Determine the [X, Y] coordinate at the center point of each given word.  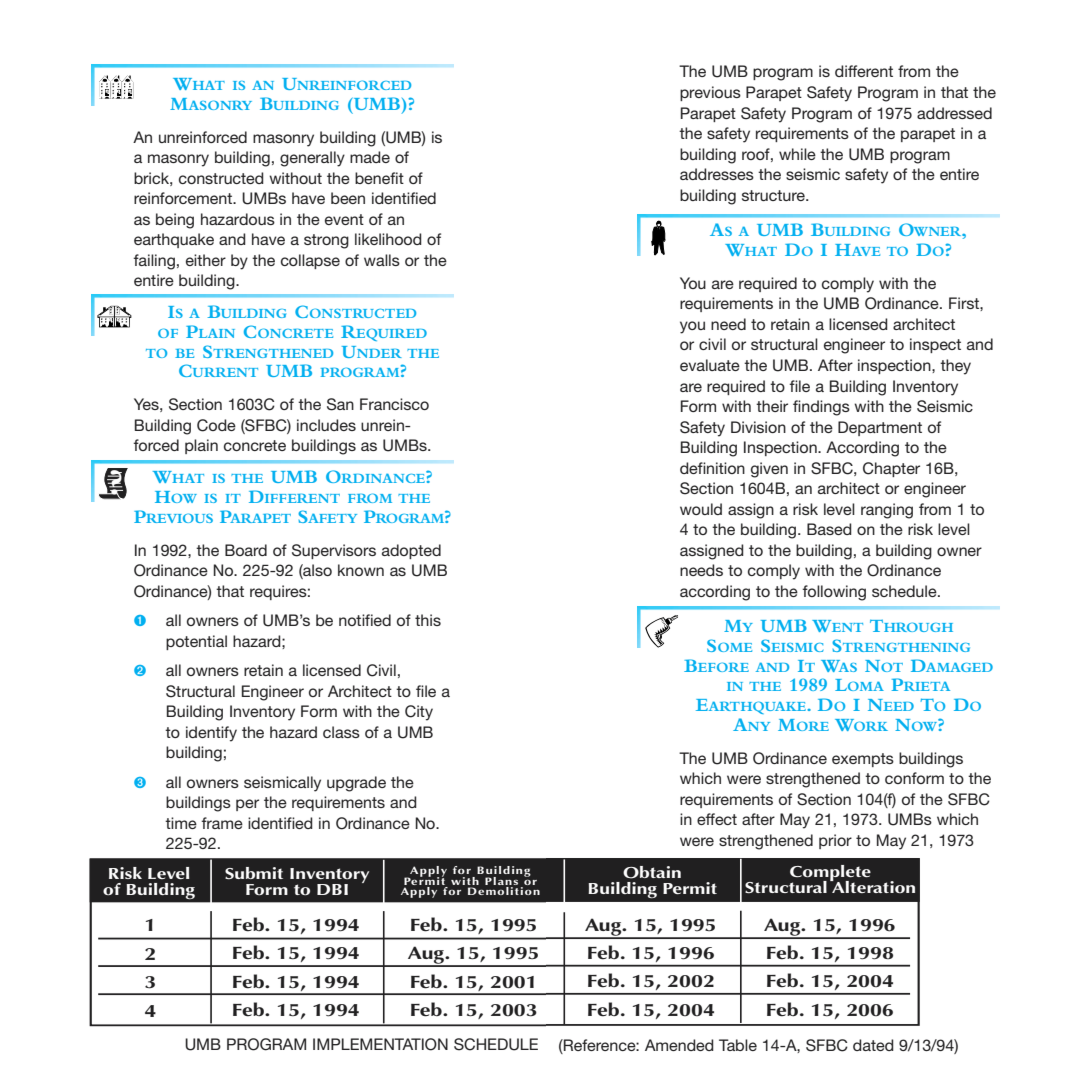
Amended [679, 1045]
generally [312, 159]
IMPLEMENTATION [380, 1044]
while [797, 154]
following [834, 593]
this [428, 620]
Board [246, 550]
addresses [717, 174]
